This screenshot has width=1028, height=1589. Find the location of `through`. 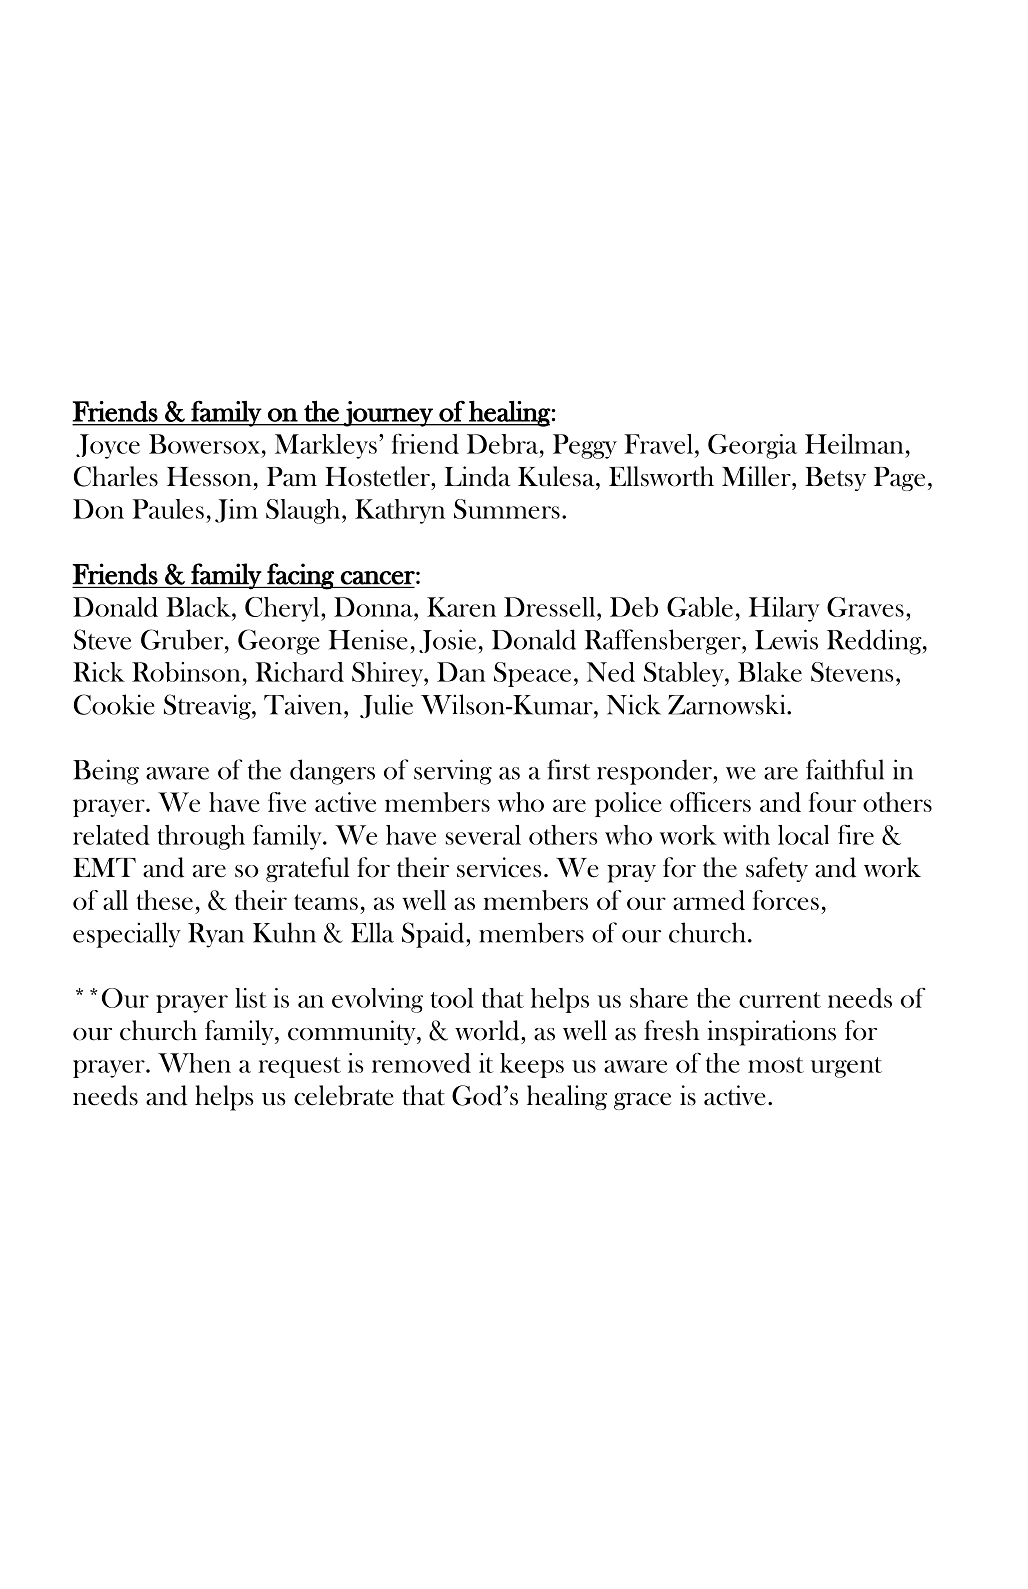

through is located at coordinates (201, 837).
